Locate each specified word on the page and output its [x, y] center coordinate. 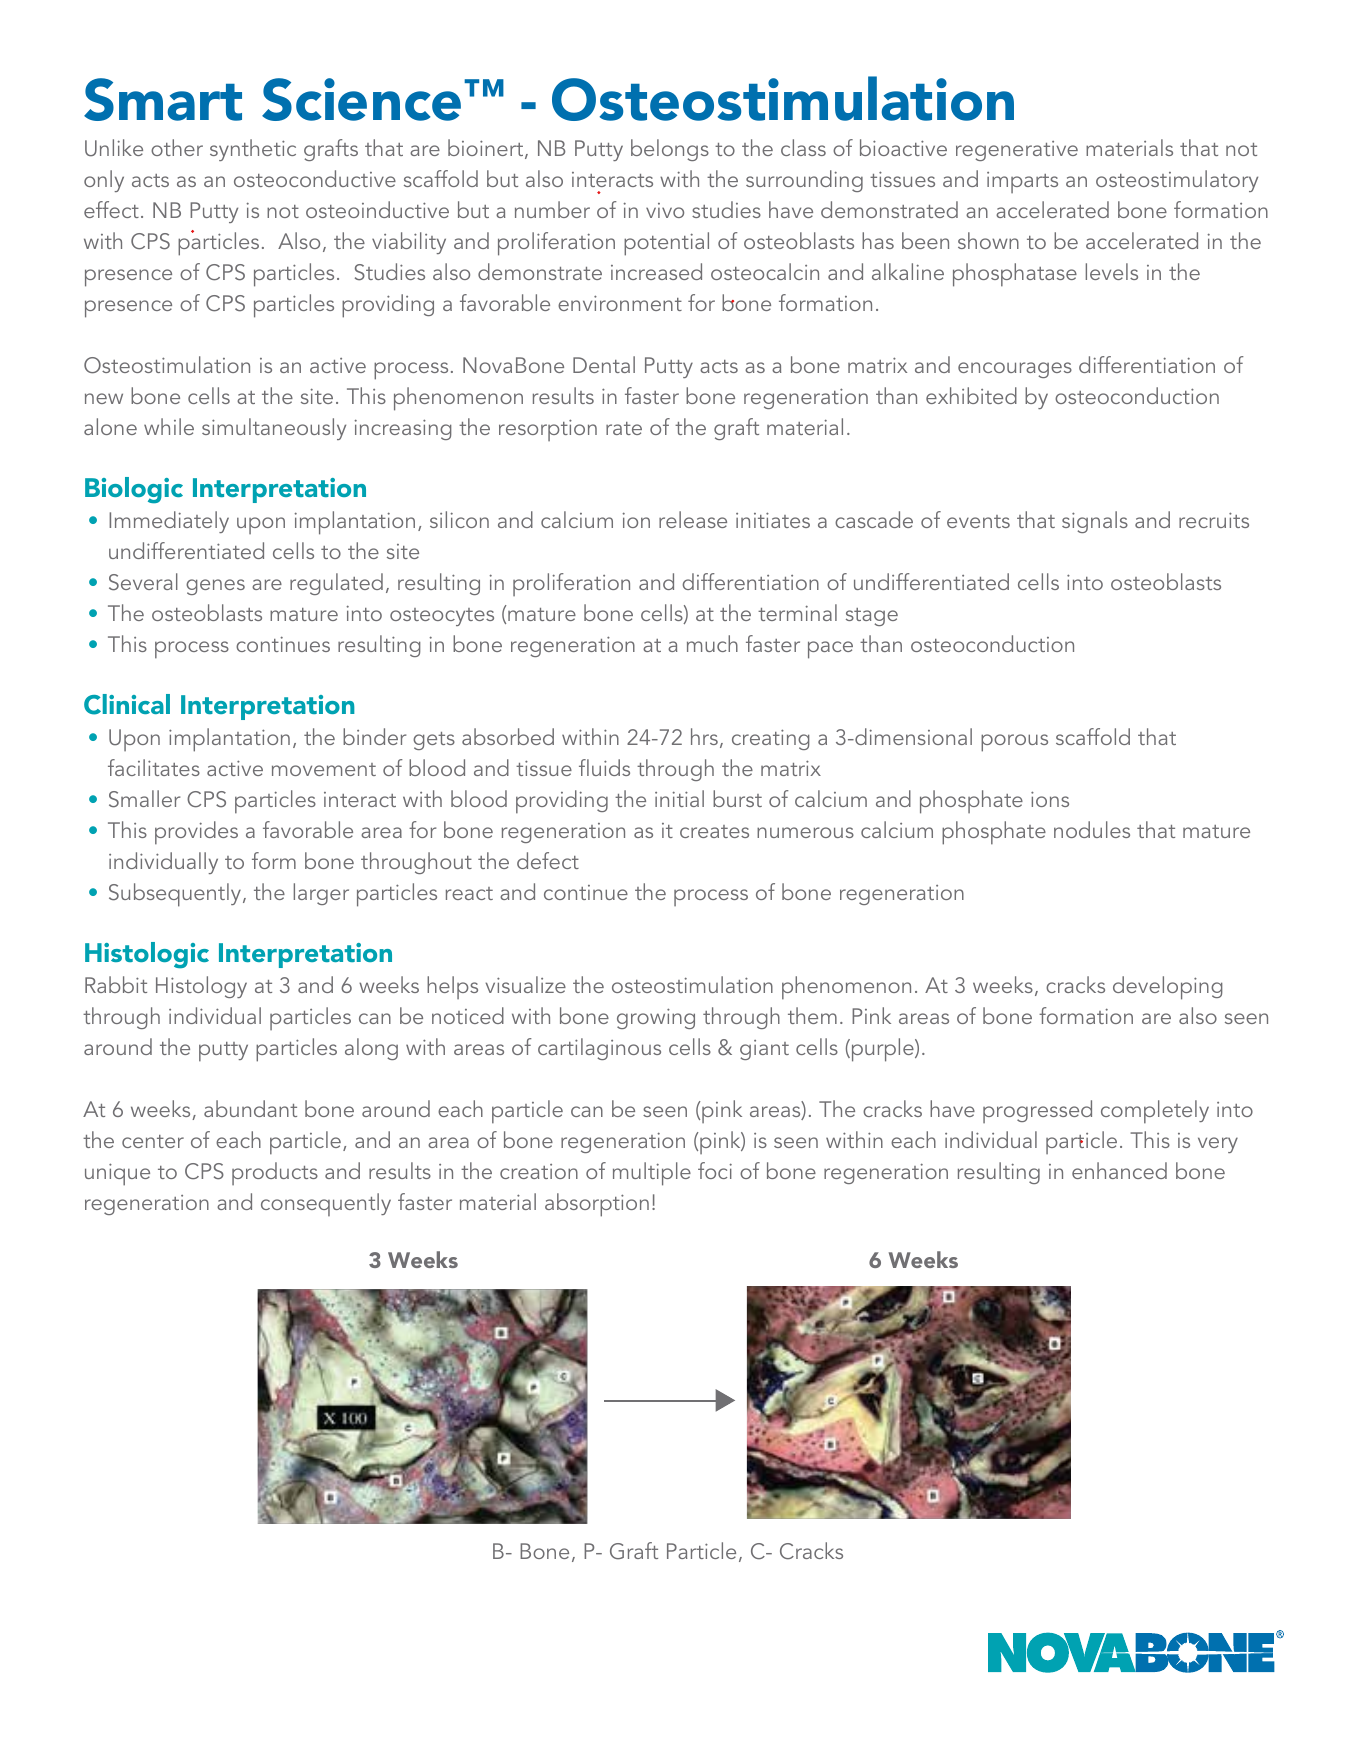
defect [548, 860]
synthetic [253, 150]
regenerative [1017, 151]
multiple [652, 1174]
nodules [1092, 829]
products [275, 1173]
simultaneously [274, 429]
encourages [1015, 370]
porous [1014, 743]
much [712, 643]
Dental [604, 364]
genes [215, 587]
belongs [670, 150]
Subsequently [176, 895]
